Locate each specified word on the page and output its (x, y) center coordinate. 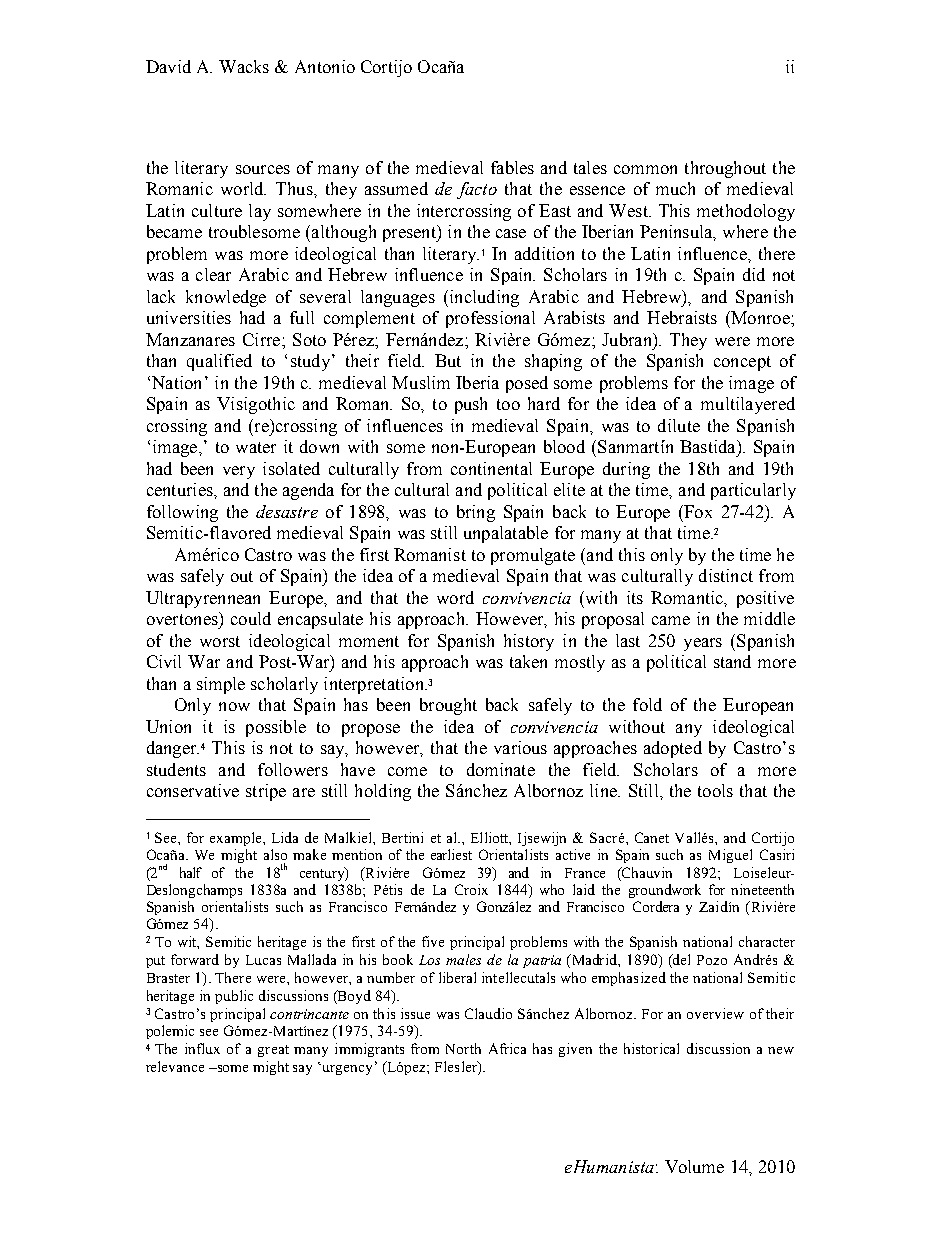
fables (512, 167)
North (463, 1048)
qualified (219, 362)
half (191, 872)
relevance (175, 1066)
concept (742, 363)
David (168, 66)
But (448, 360)
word (455, 597)
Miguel (730, 856)
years (703, 644)
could (251, 618)
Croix (471, 889)
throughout (725, 169)
